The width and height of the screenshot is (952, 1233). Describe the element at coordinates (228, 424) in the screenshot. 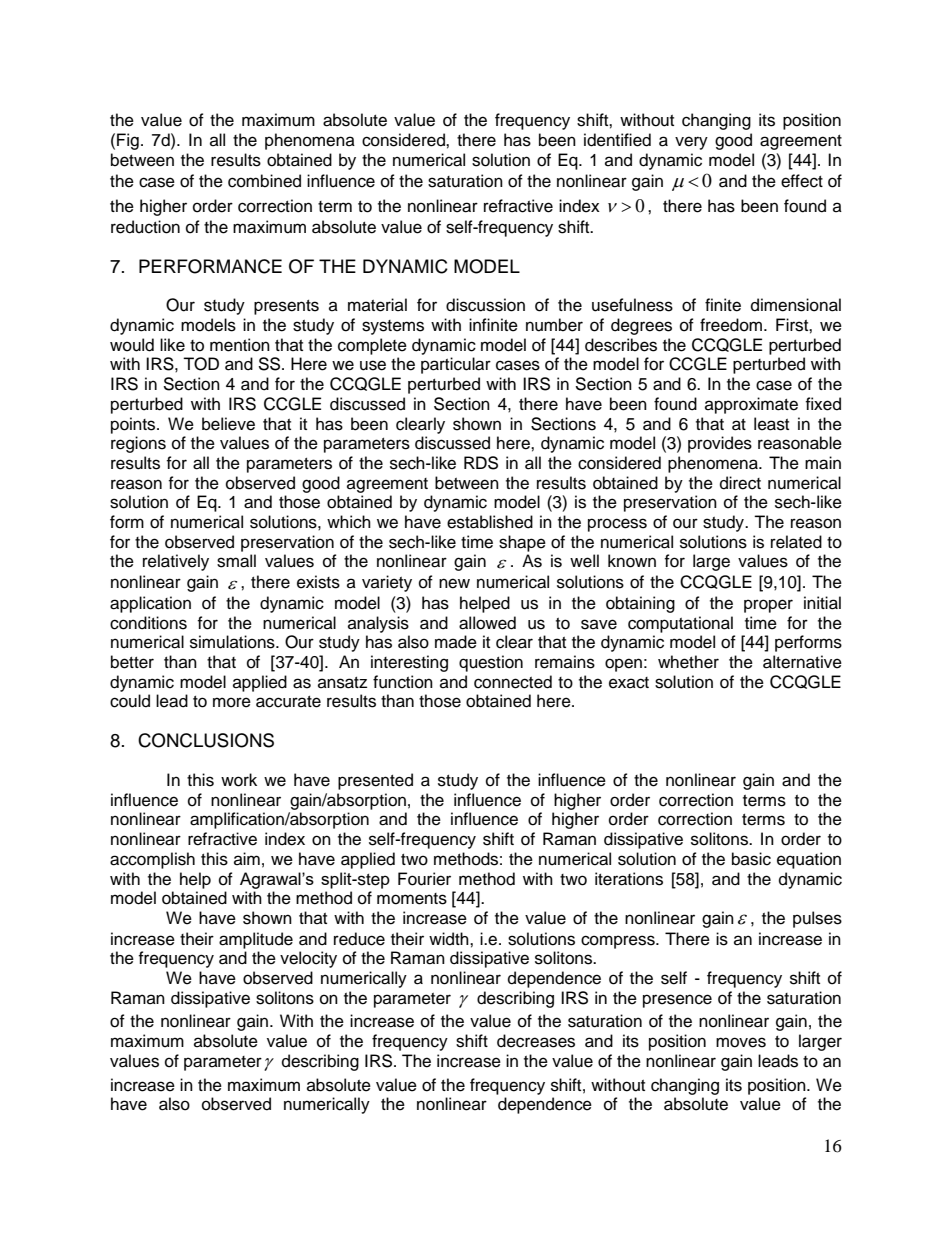

I see `believe` at that location.
